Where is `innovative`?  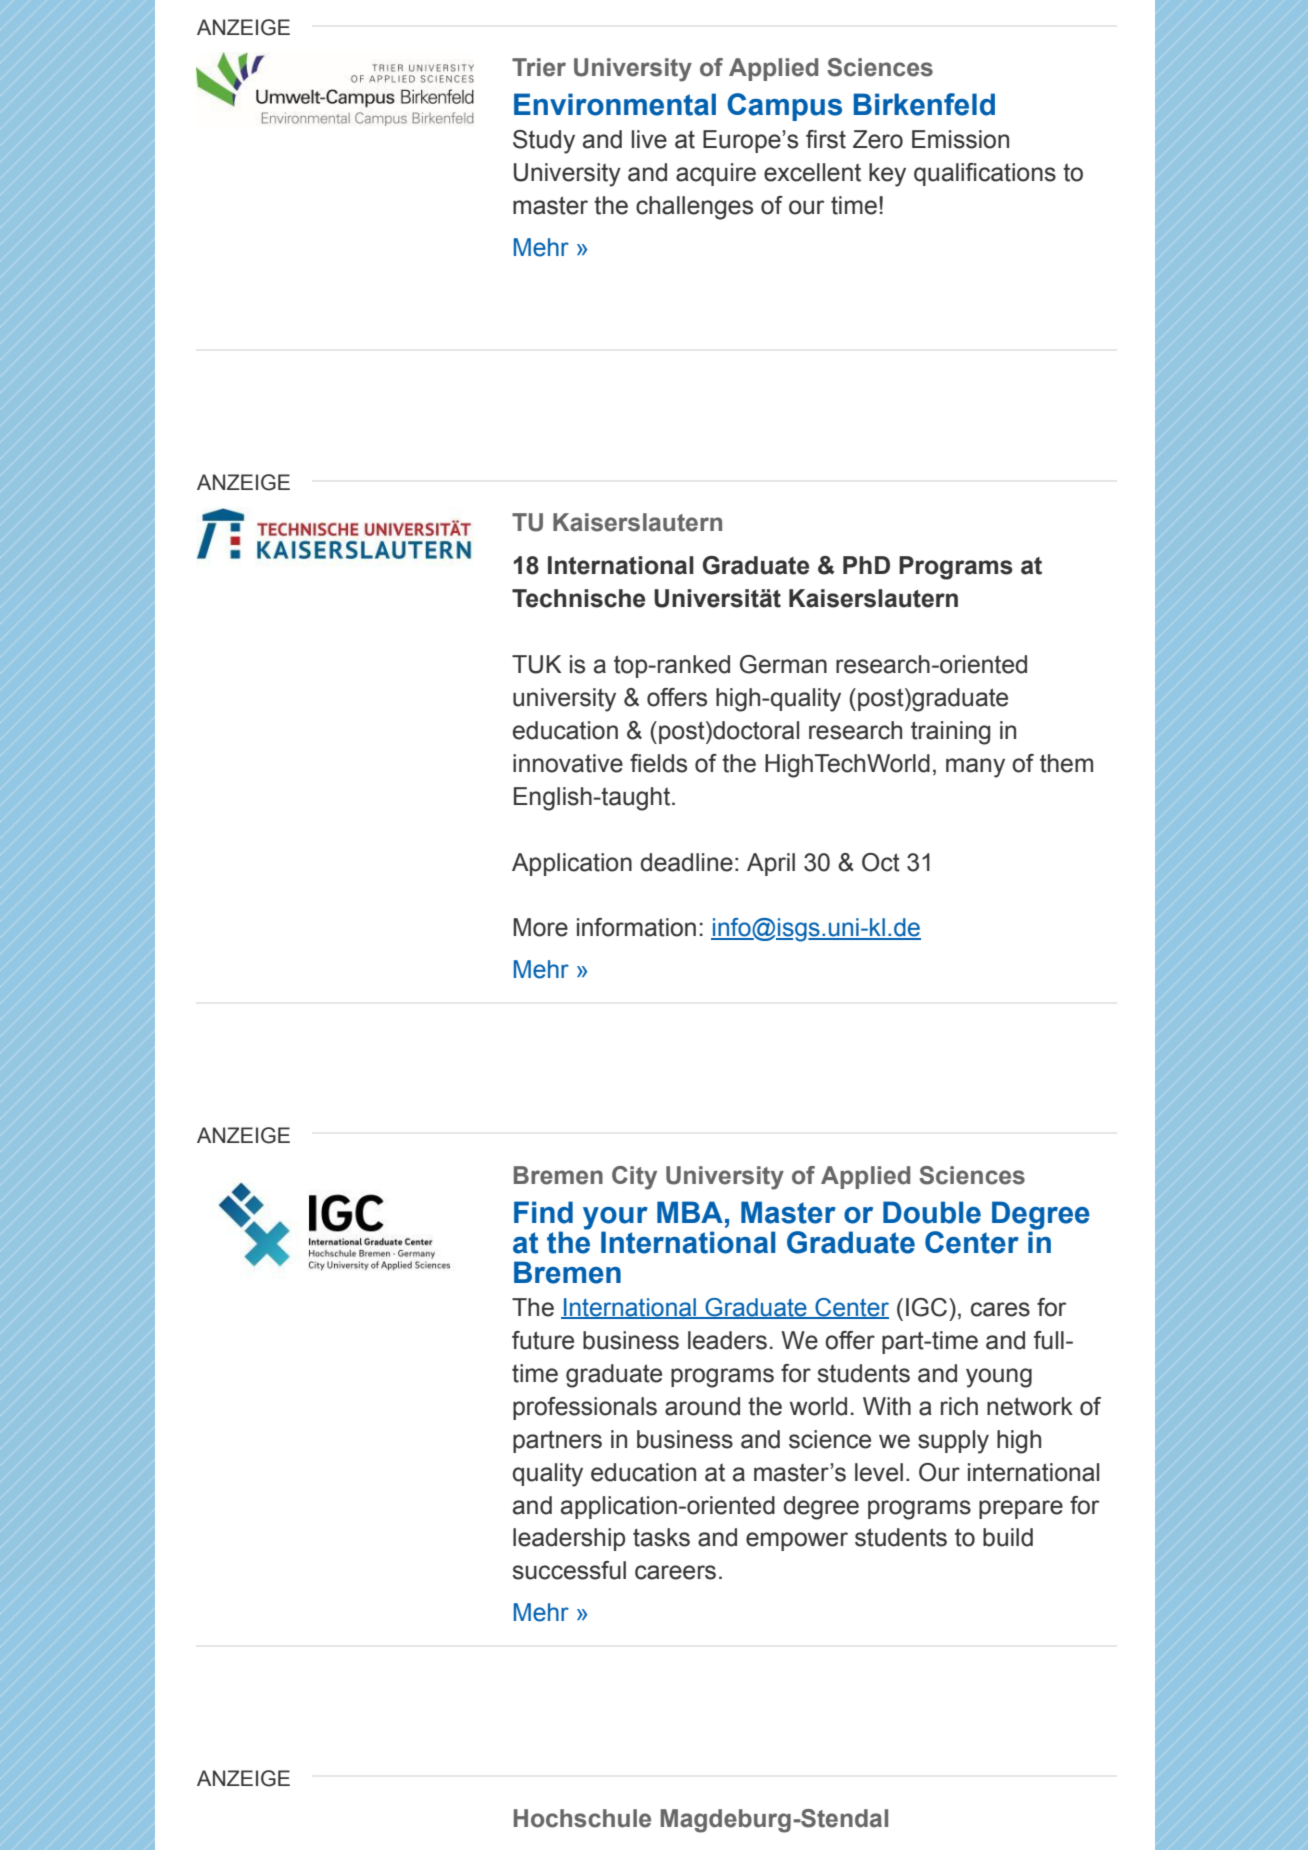
innovative is located at coordinates (568, 763).
